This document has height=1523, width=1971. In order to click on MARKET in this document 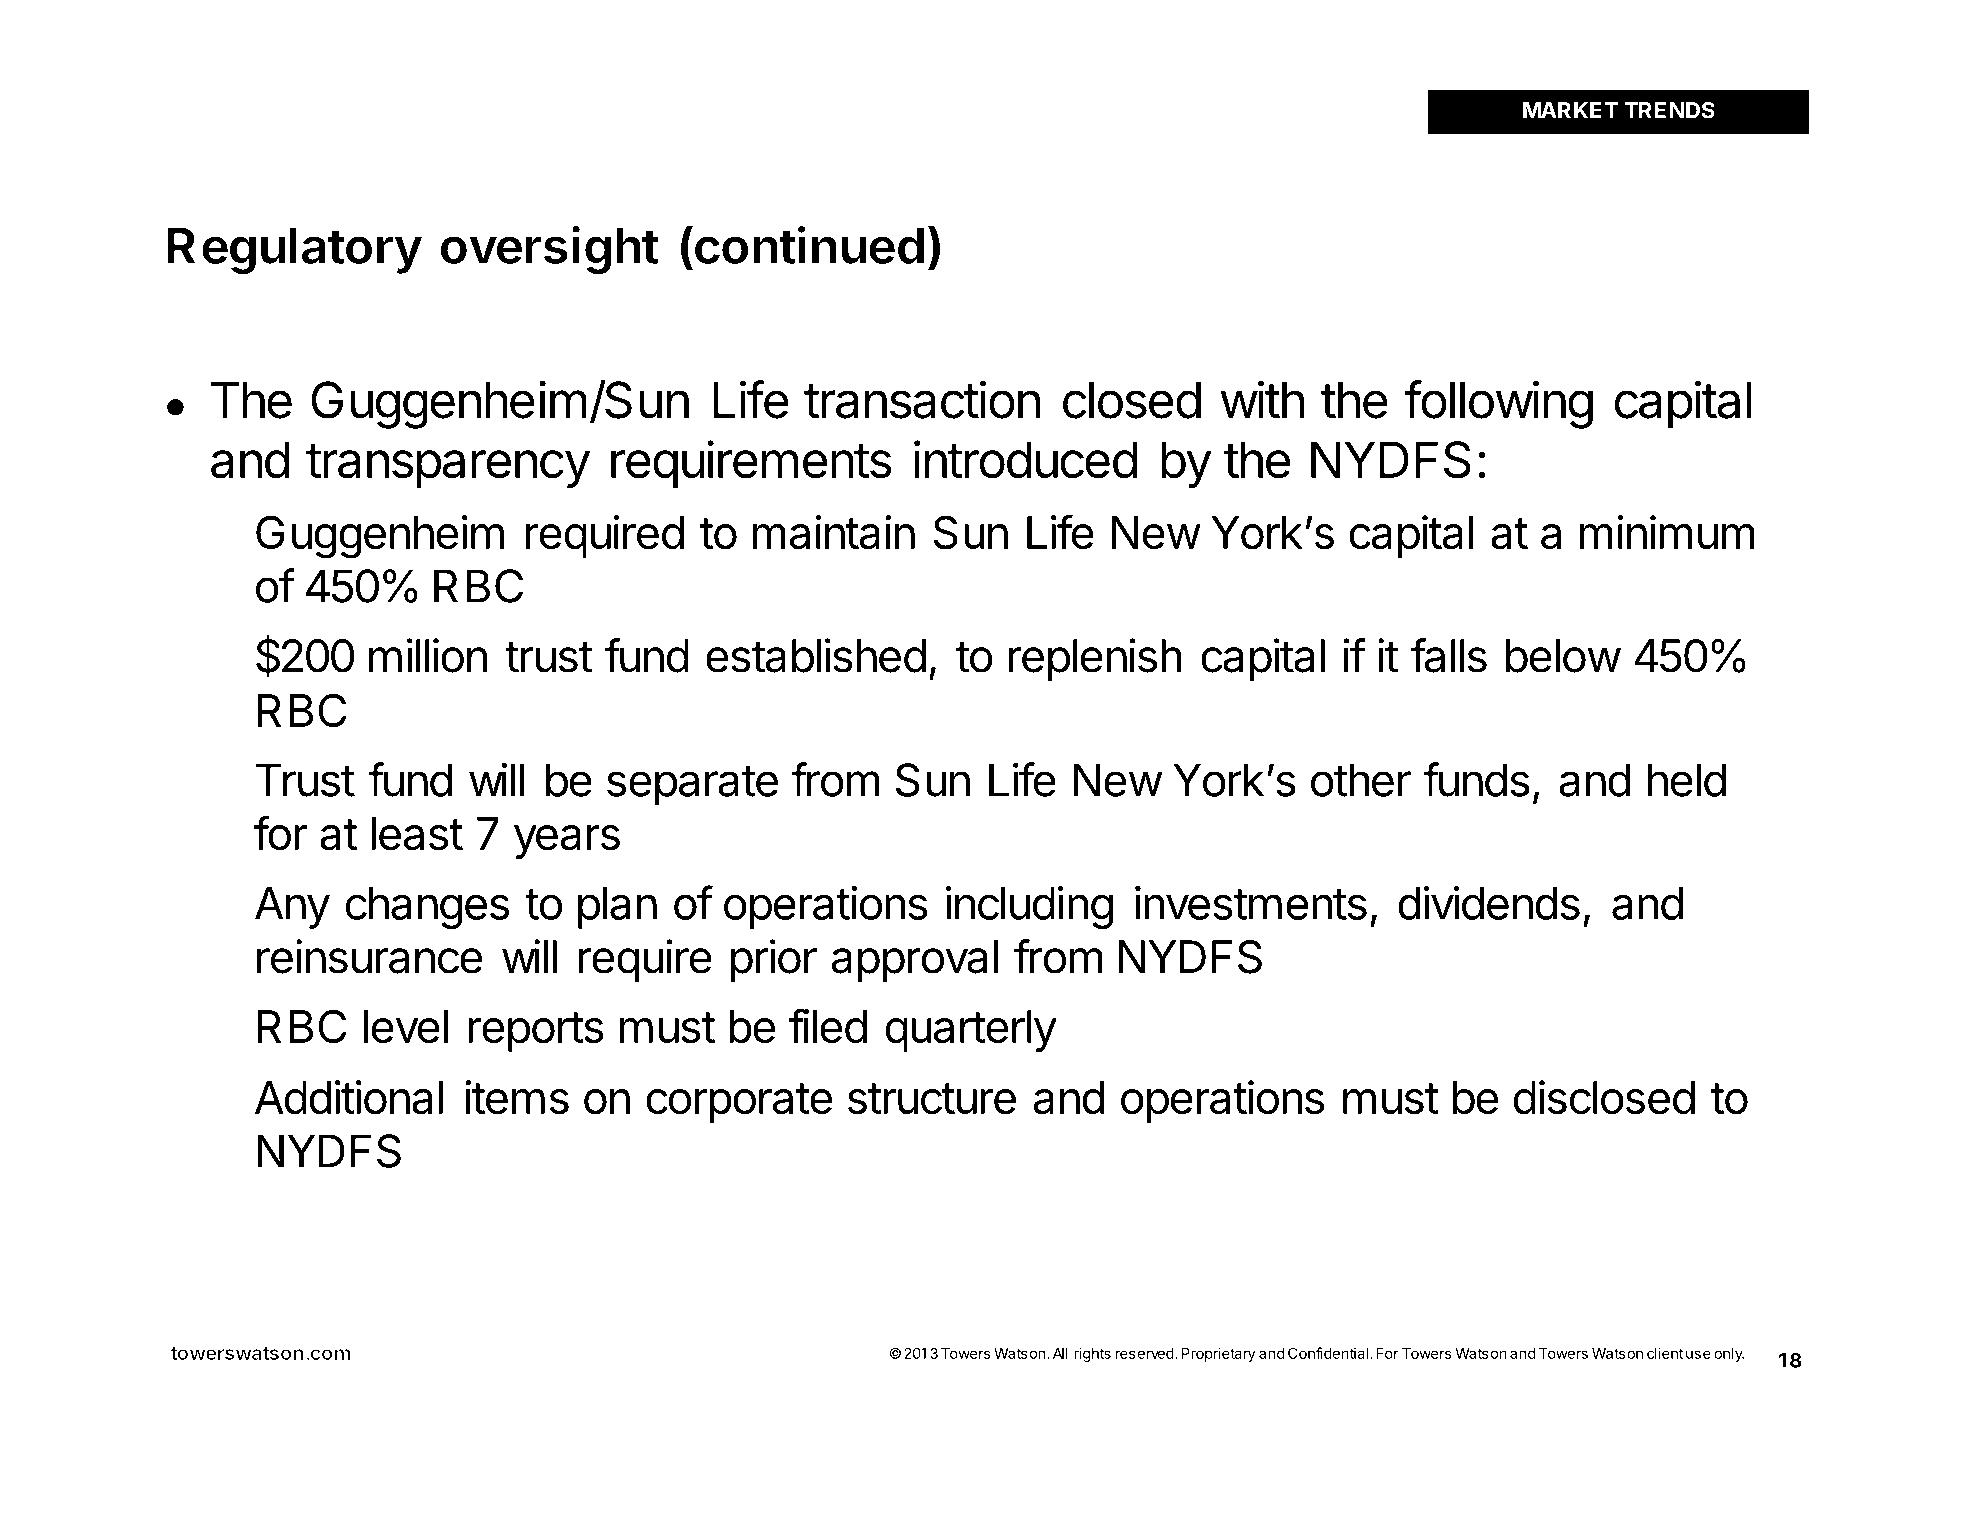, I will do `click(1570, 110)`.
